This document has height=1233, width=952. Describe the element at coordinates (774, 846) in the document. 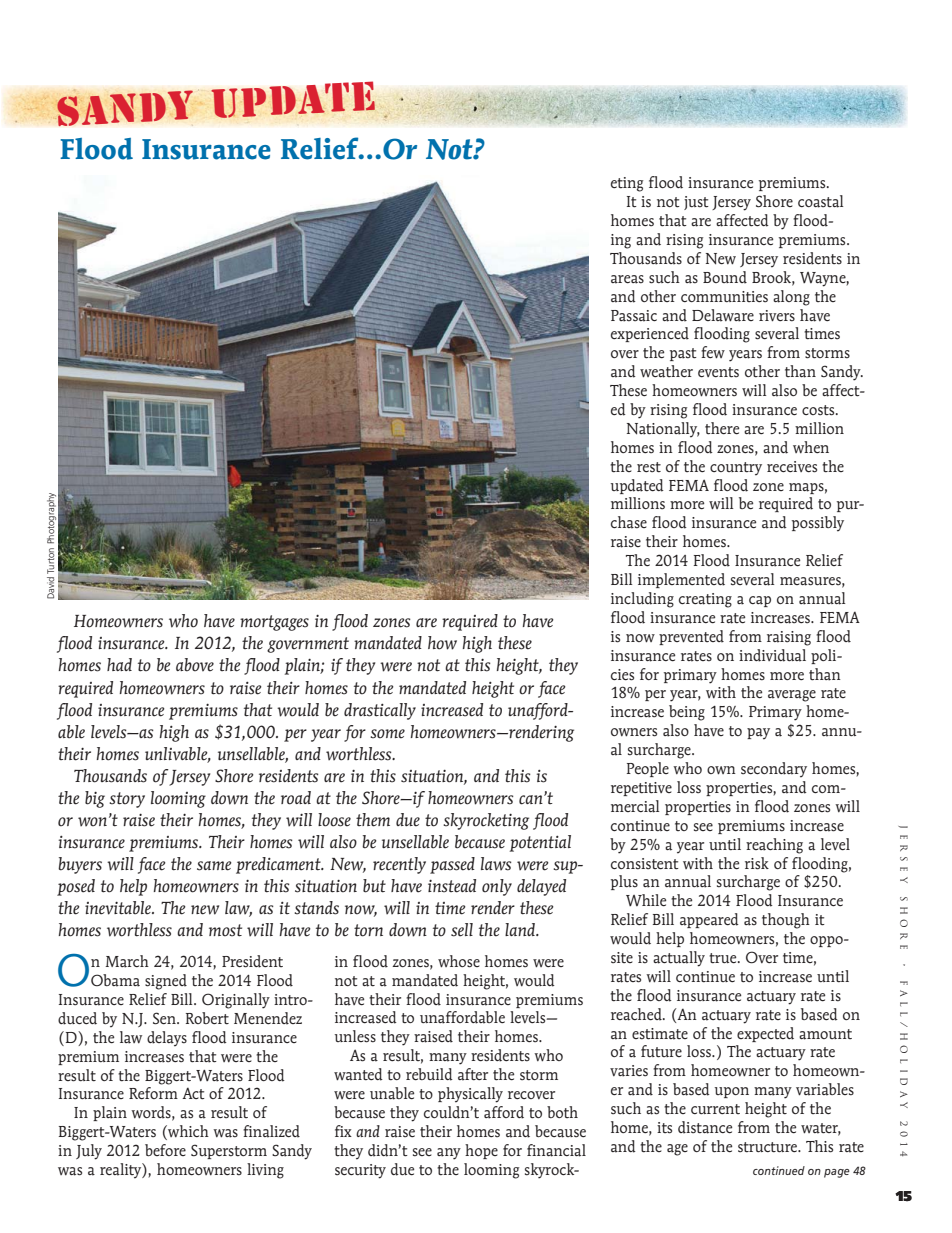

I see `reaching` at that location.
